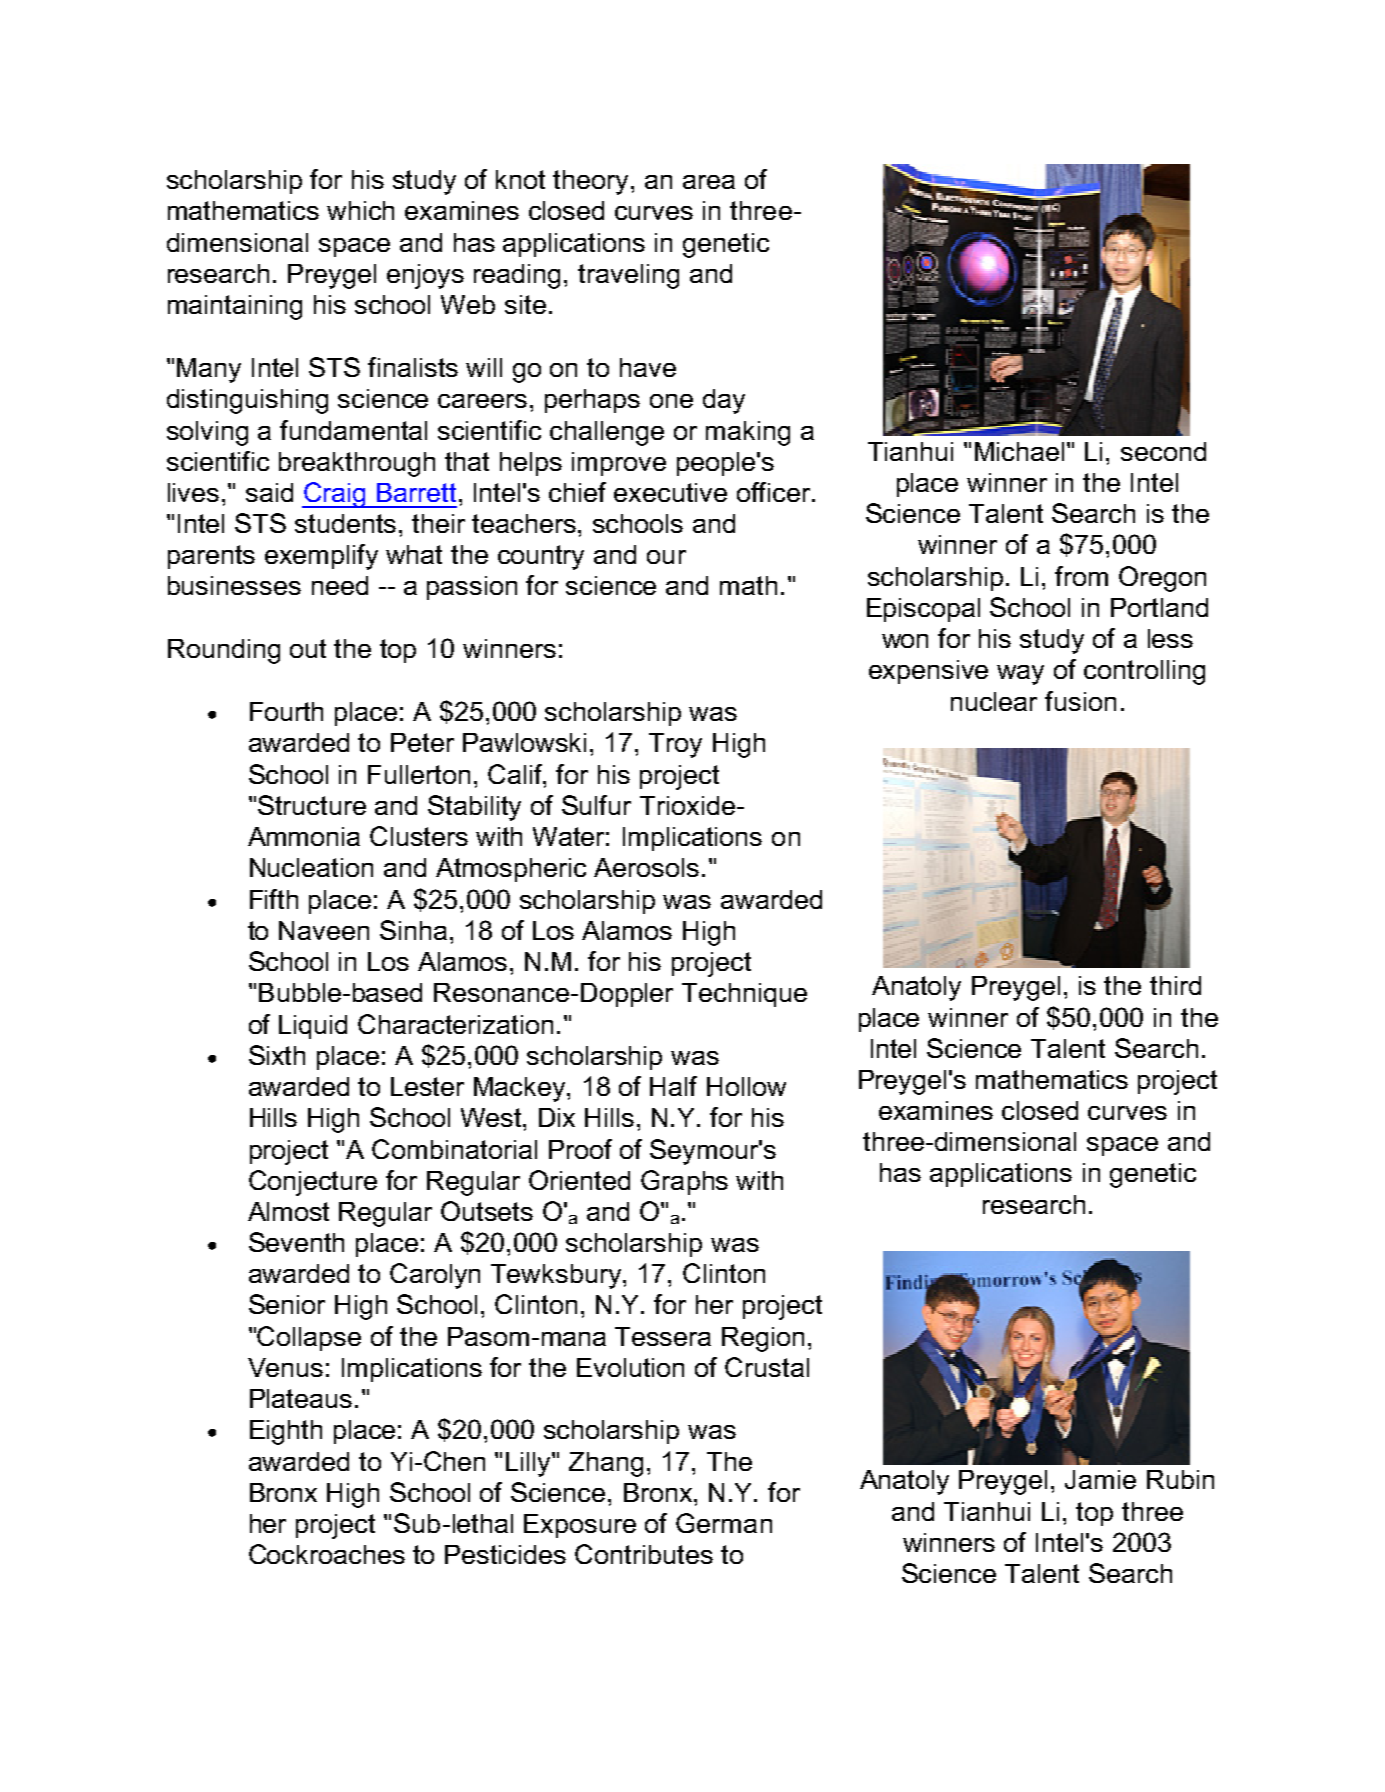 This image has width=1385, height=1792. What do you see at coordinates (360, 210) in the image?
I see `which` at bounding box center [360, 210].
